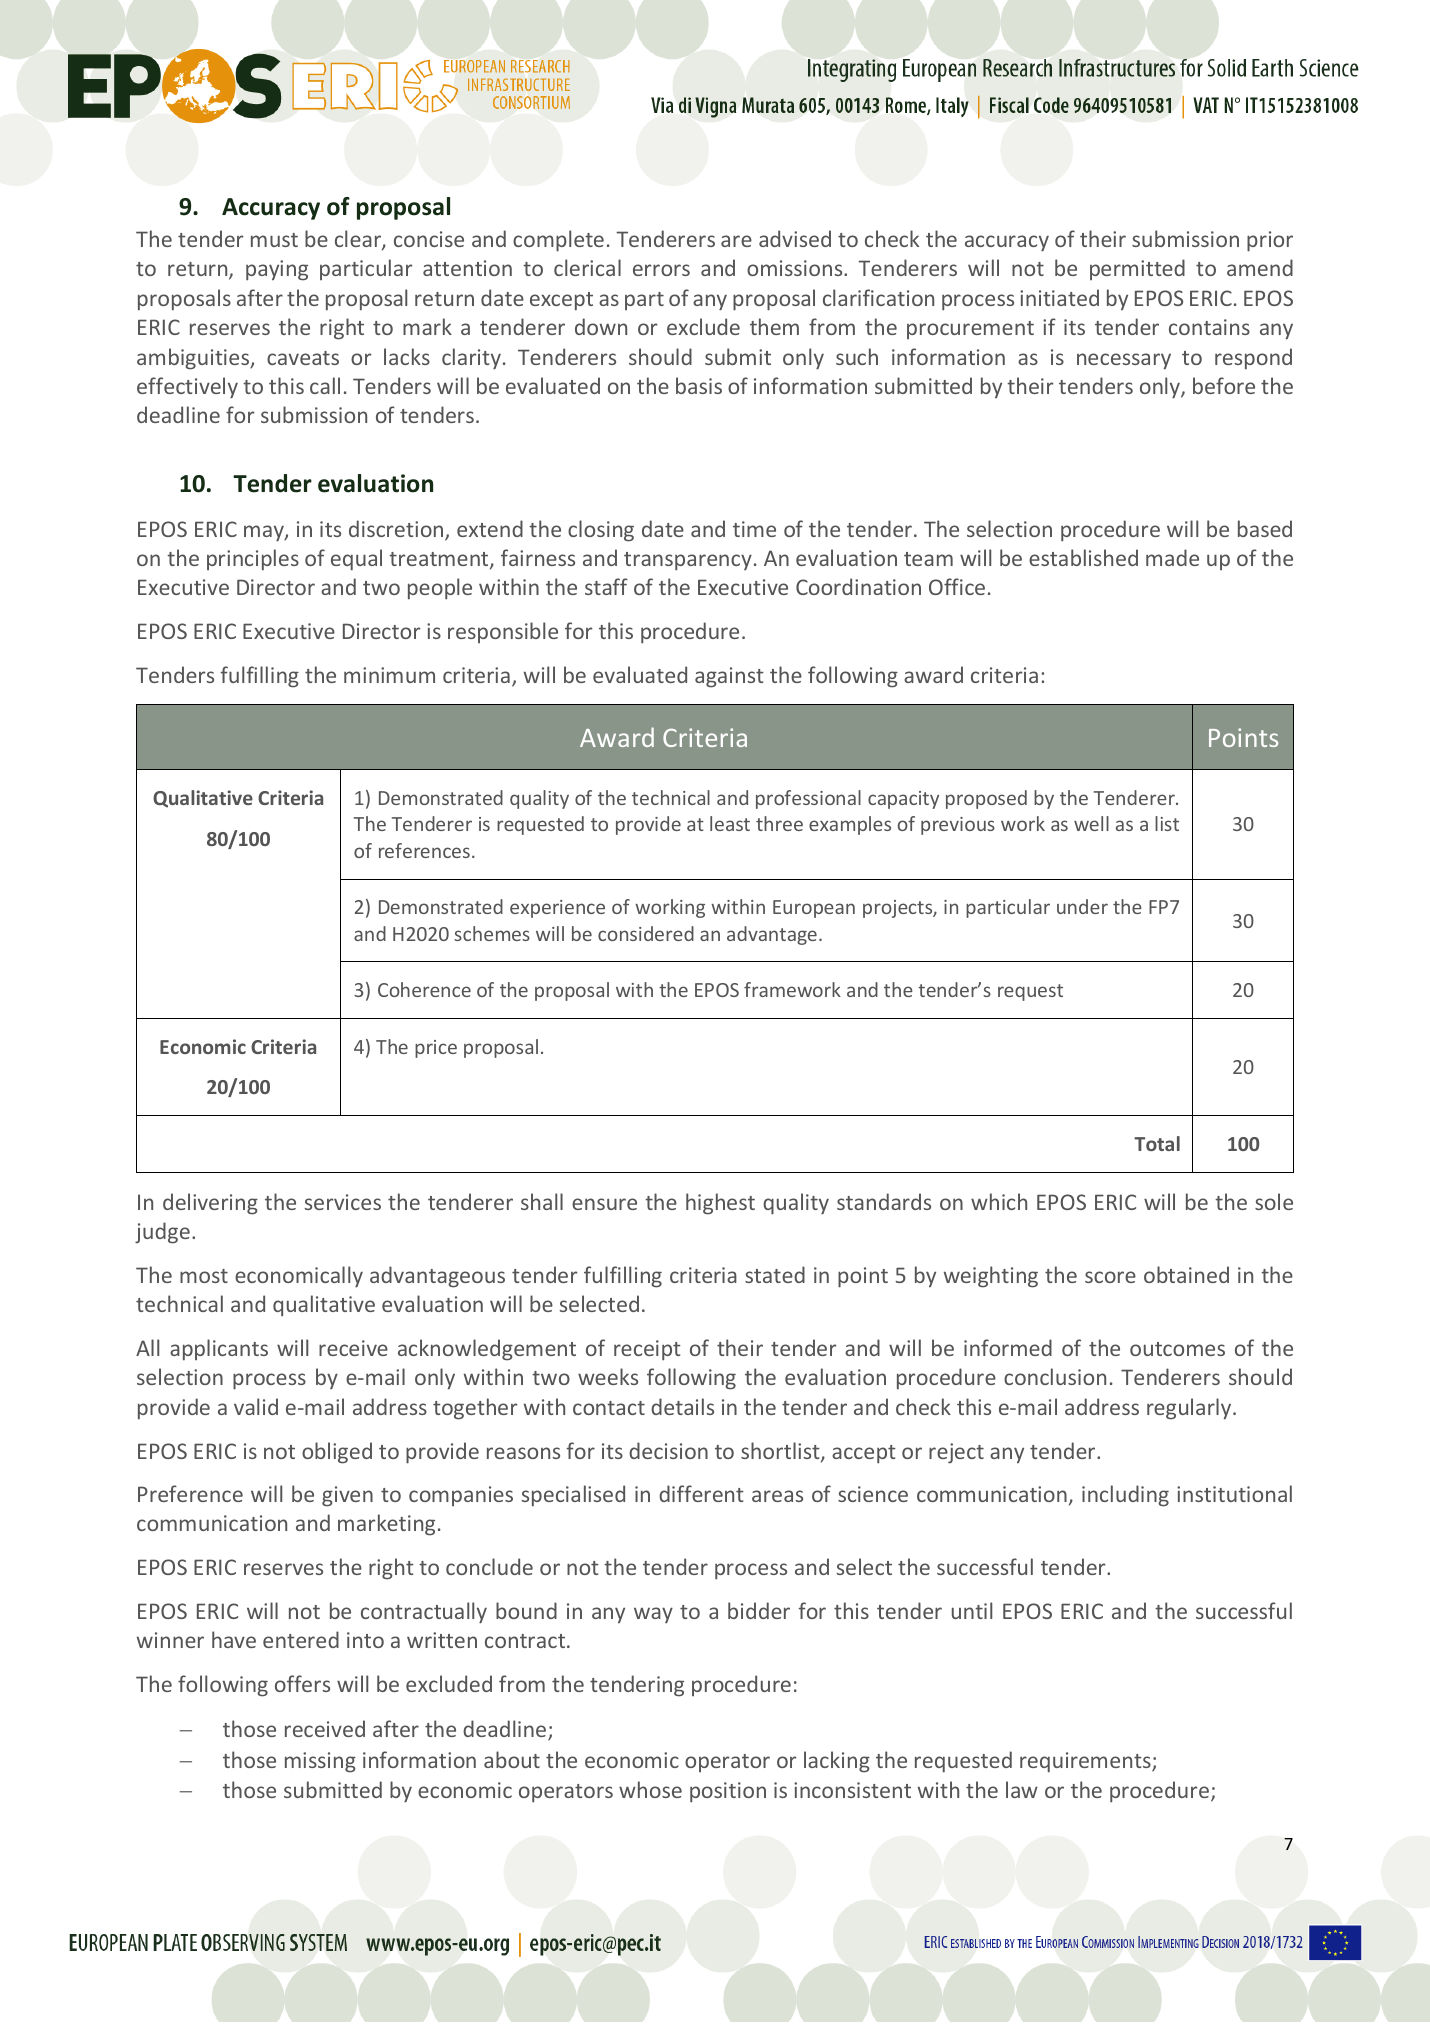 This screenshot has width=1430, height=2024. Describe the element at coordinates (729, 677) in the screenshot. I see `against` at that location.
